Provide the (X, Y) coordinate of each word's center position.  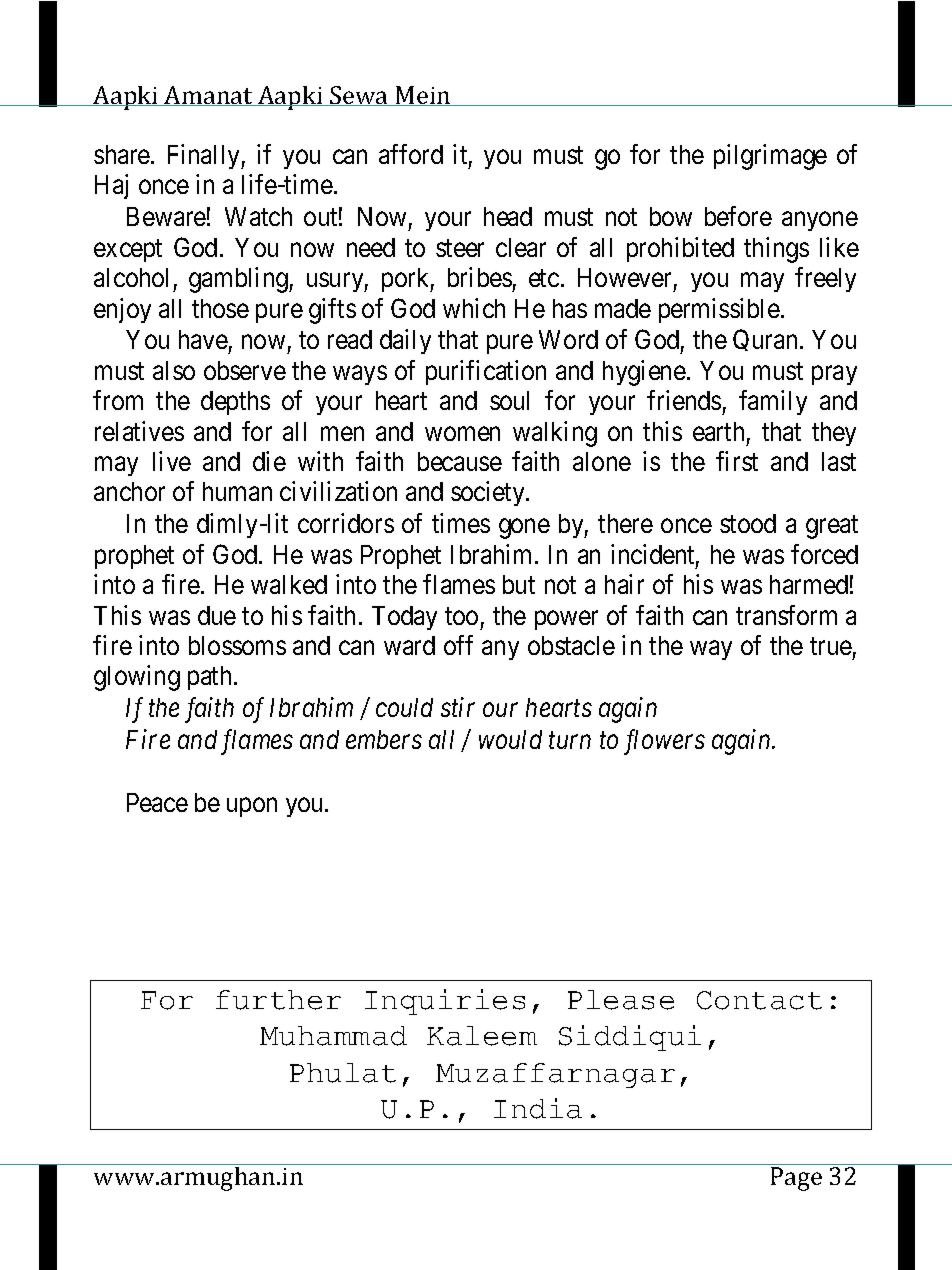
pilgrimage (770, 157)
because (460, 461)
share (123, 154)
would (510, 739)
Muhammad (333, 1036)
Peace (157, 802)
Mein (423, 96)
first (737, 461)
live (172, 461)
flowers (664, 742)
